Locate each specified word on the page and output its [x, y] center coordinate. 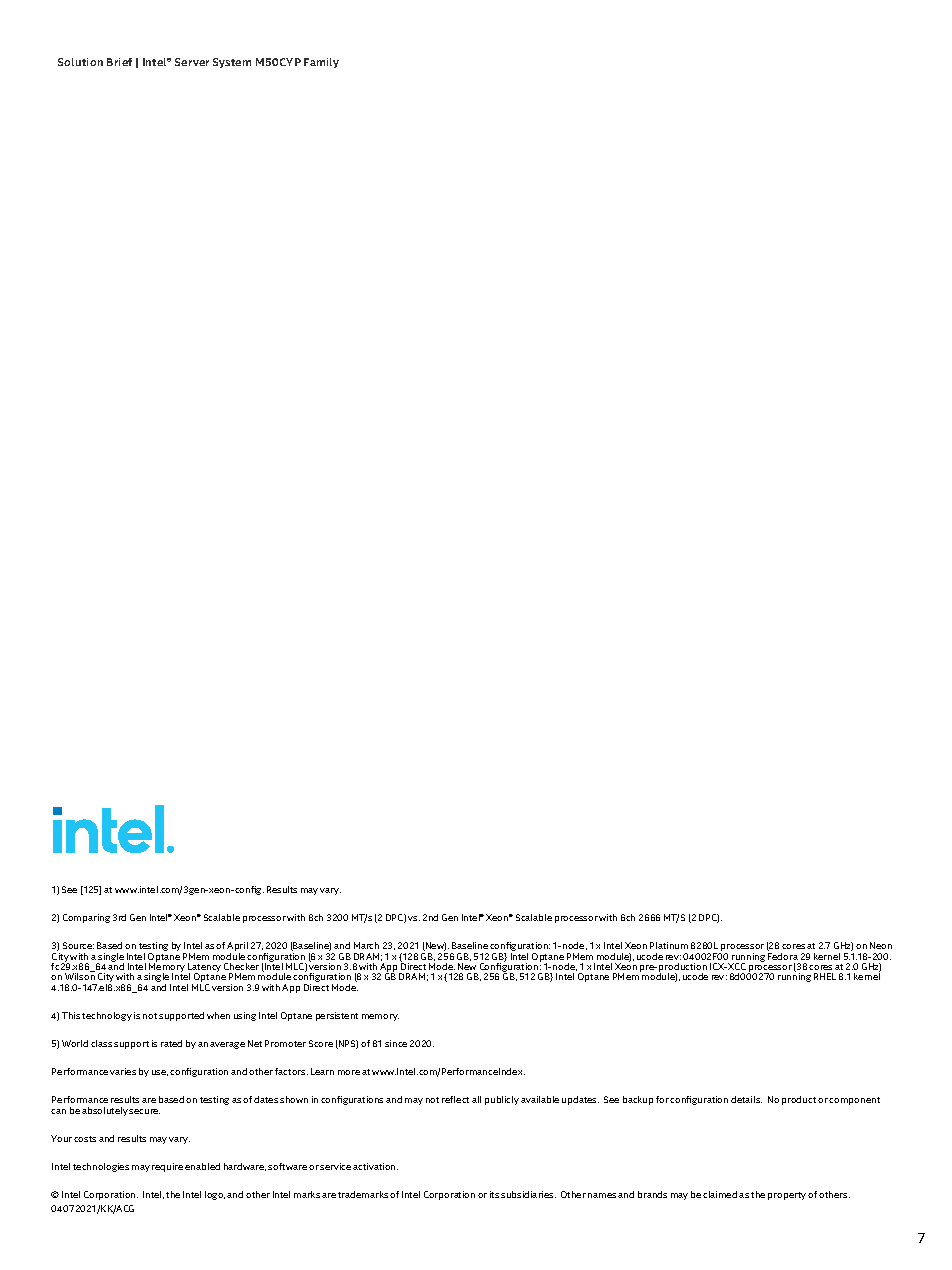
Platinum [669, 945]
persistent [337, 1016]
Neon [881, 945]
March [366, 945]
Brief [119, 62]
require [167, 1167]
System [232, 63]
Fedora [783, 956]
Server [192, 62]
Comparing [86, 918]
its [494, 1194]
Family [321, 63]
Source [78, 945]
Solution [80, 62]
